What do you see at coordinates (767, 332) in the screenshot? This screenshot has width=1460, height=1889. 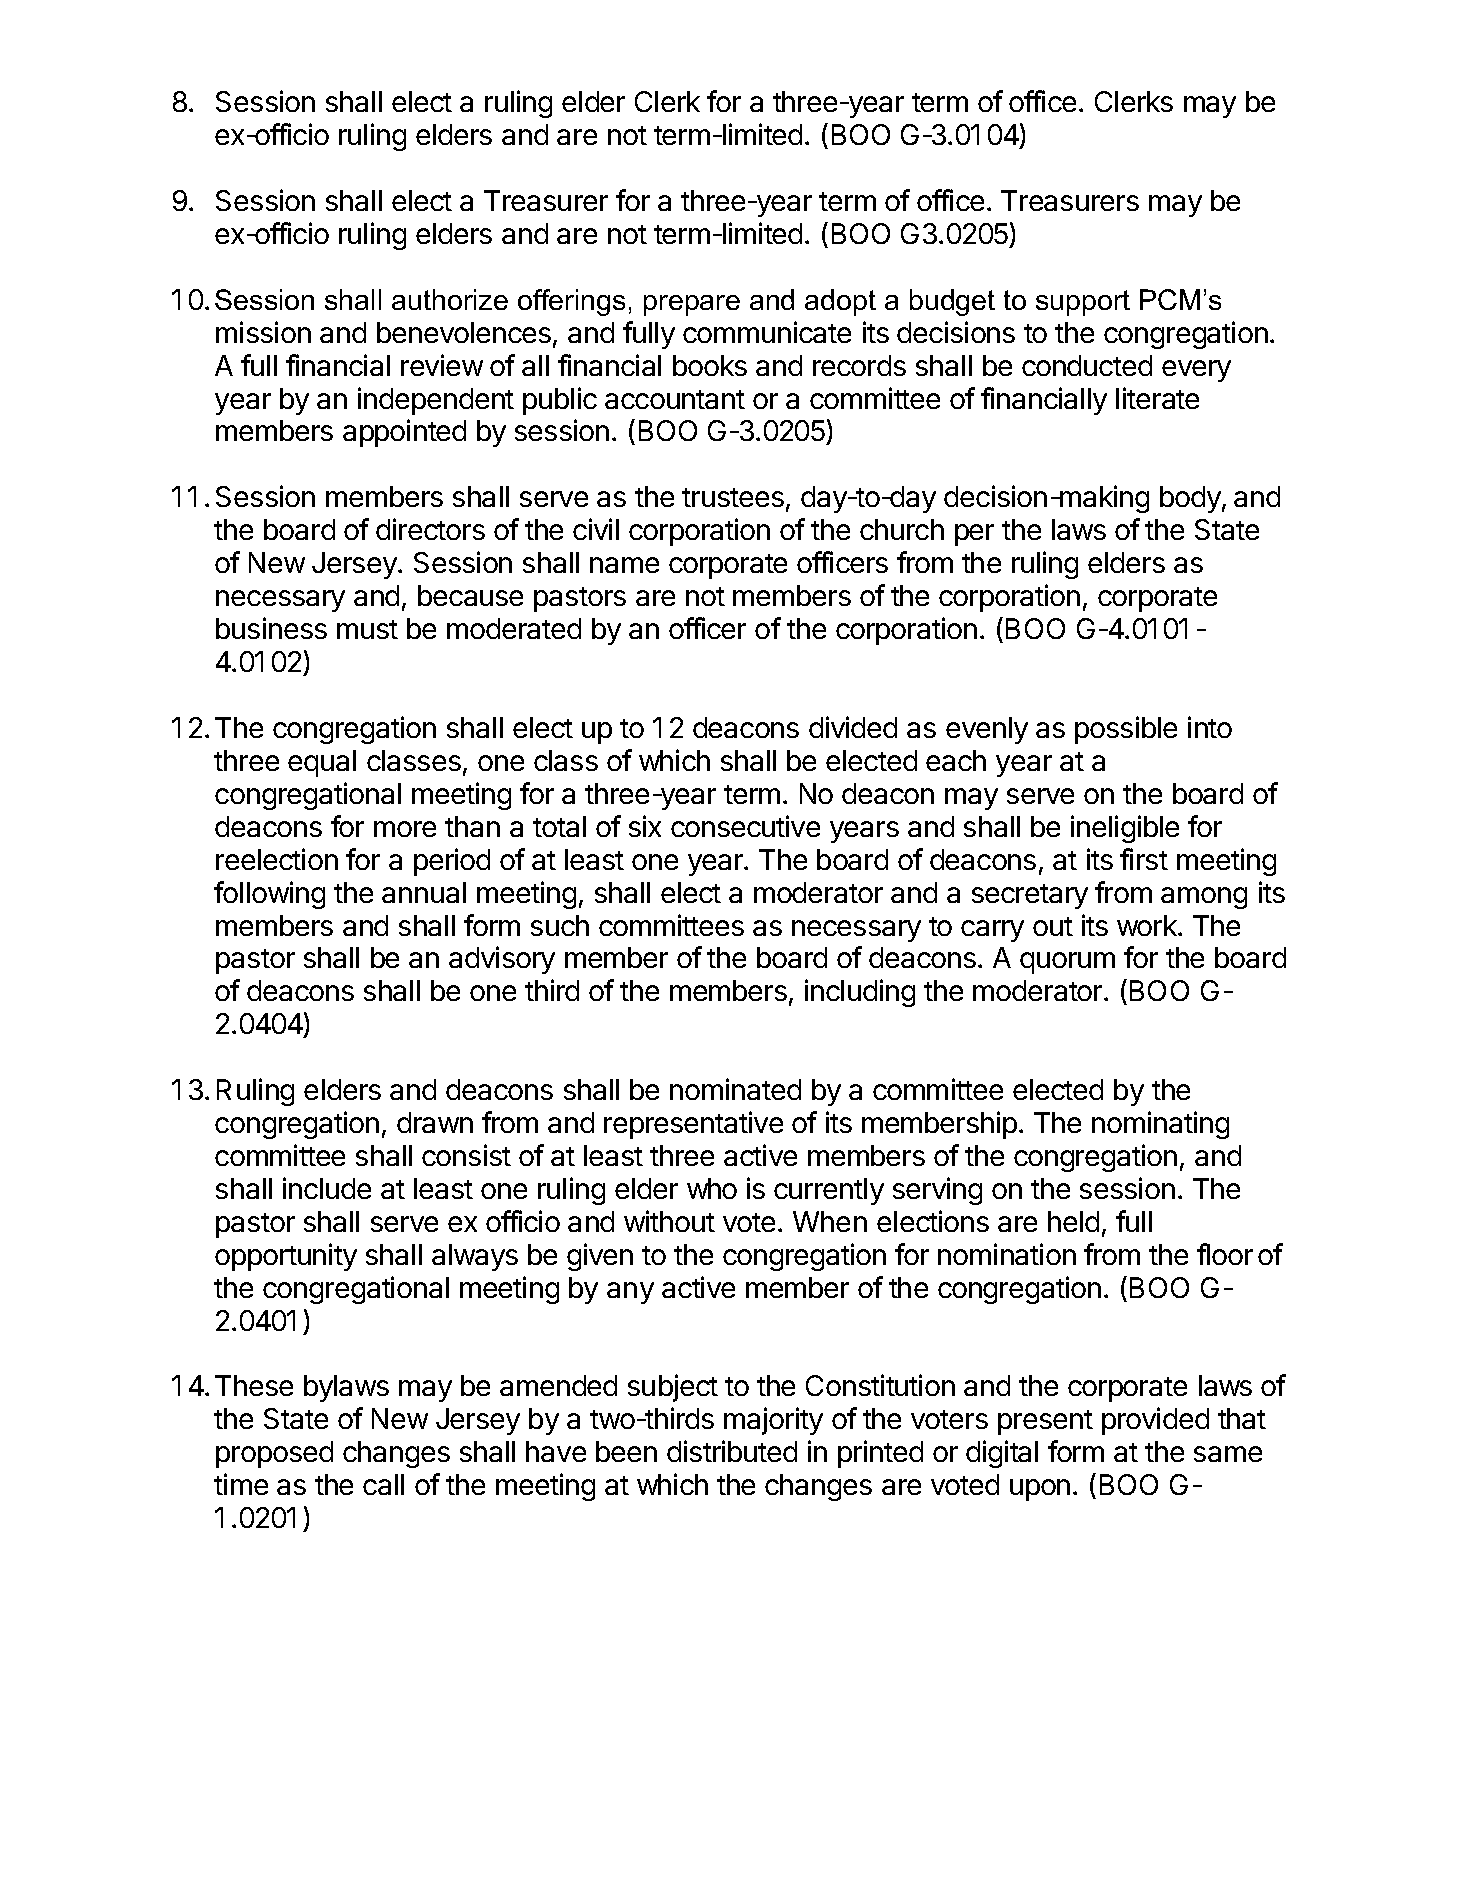 I see `communicate` at bounding box center [767, 332].
